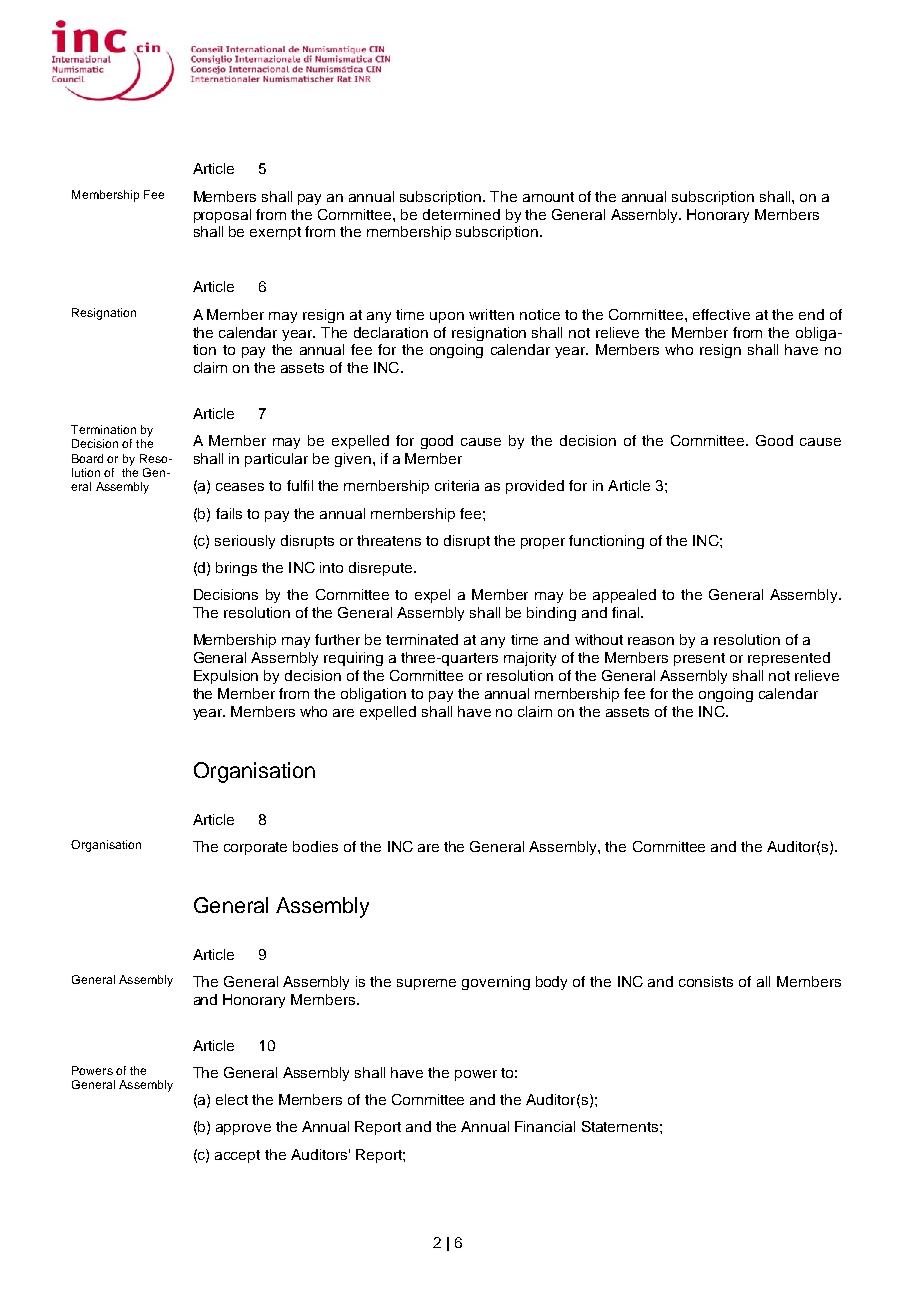 This screenshot has height=1308, width=924. I want to click on determined, so click(461, 214).
